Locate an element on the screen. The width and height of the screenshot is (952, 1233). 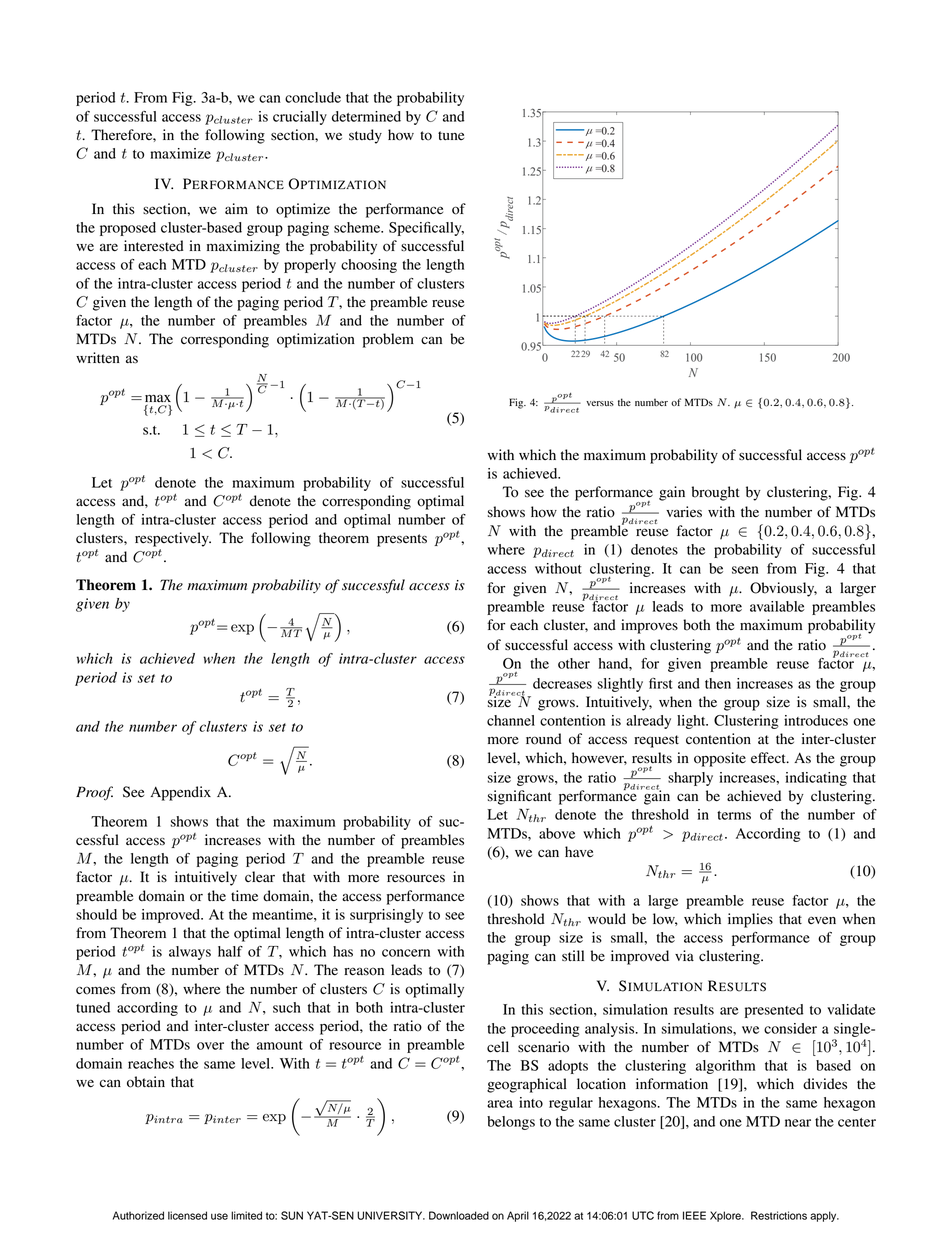
always is located at coordinates (190, 953).
